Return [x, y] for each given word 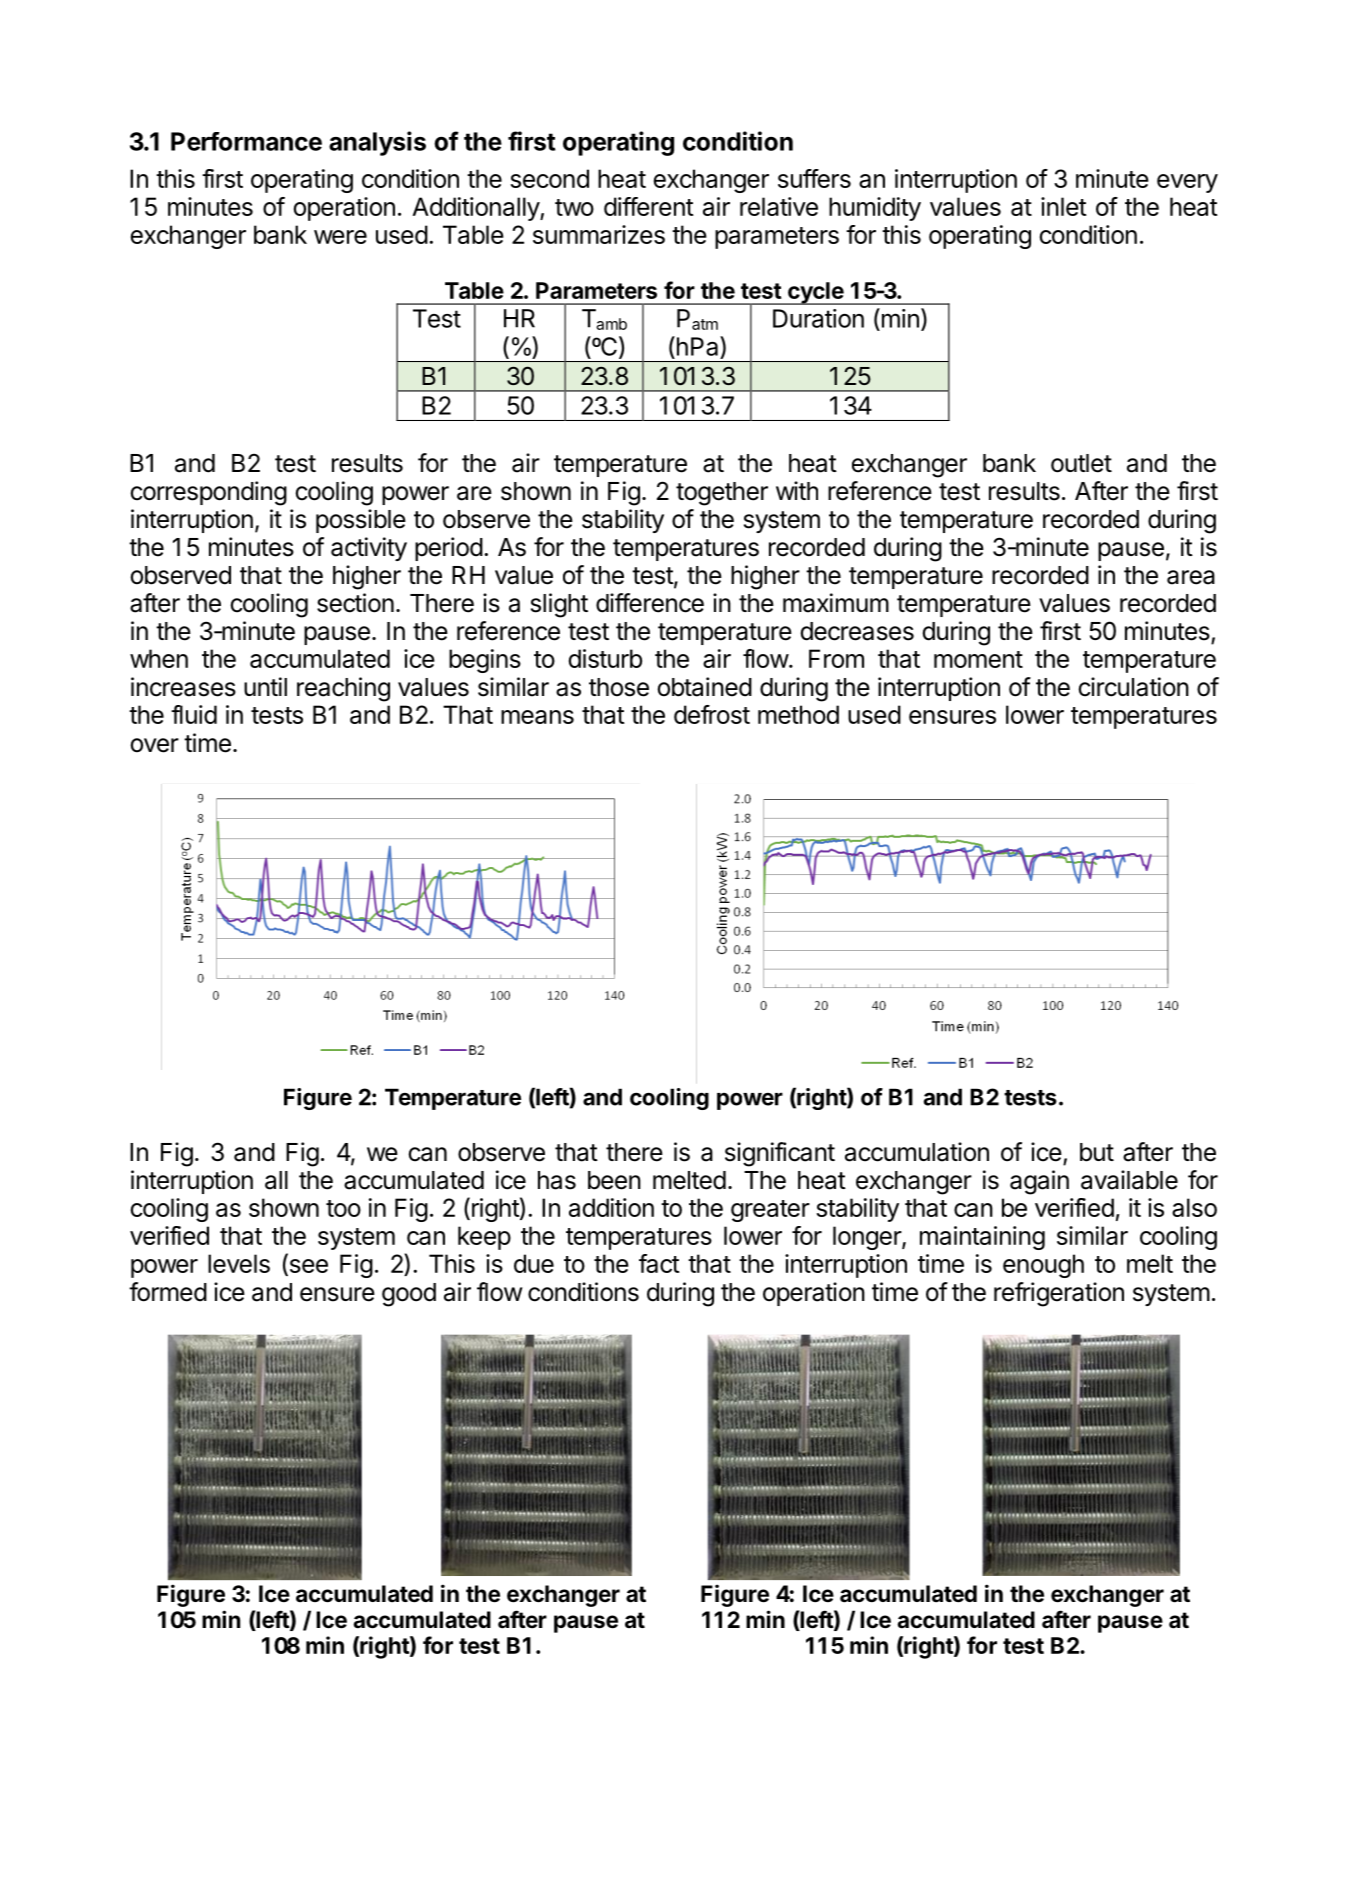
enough [1043, 1266]
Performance [246, 141]
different [649, 206]
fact [659, 1263]
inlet [1064, 206]
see [307, 1267]
